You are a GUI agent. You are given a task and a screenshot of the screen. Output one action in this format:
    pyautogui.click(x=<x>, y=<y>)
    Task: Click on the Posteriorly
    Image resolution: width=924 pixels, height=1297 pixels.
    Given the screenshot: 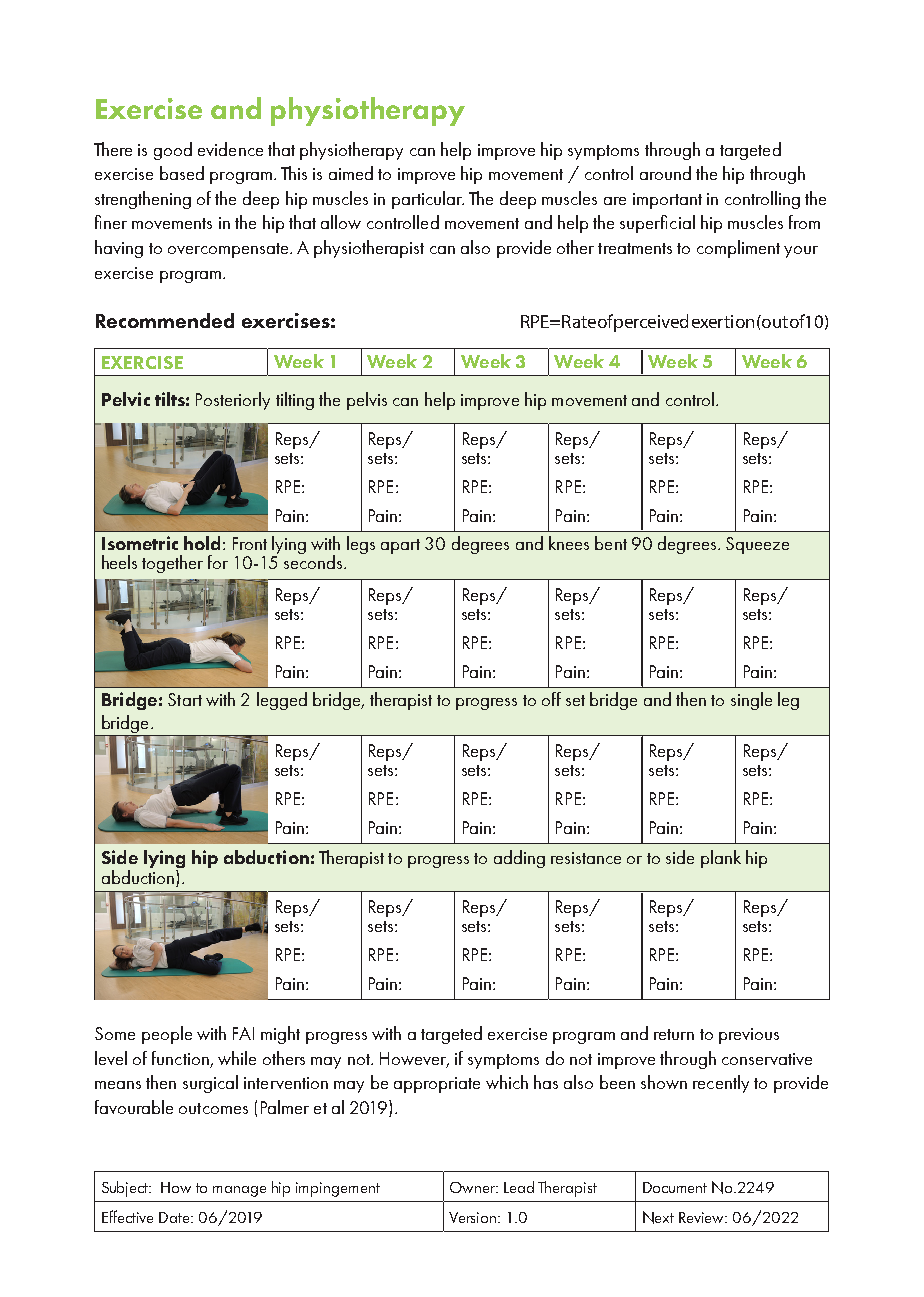 What is the action you would take?
    pyautogui.click(x=233, y=401)
